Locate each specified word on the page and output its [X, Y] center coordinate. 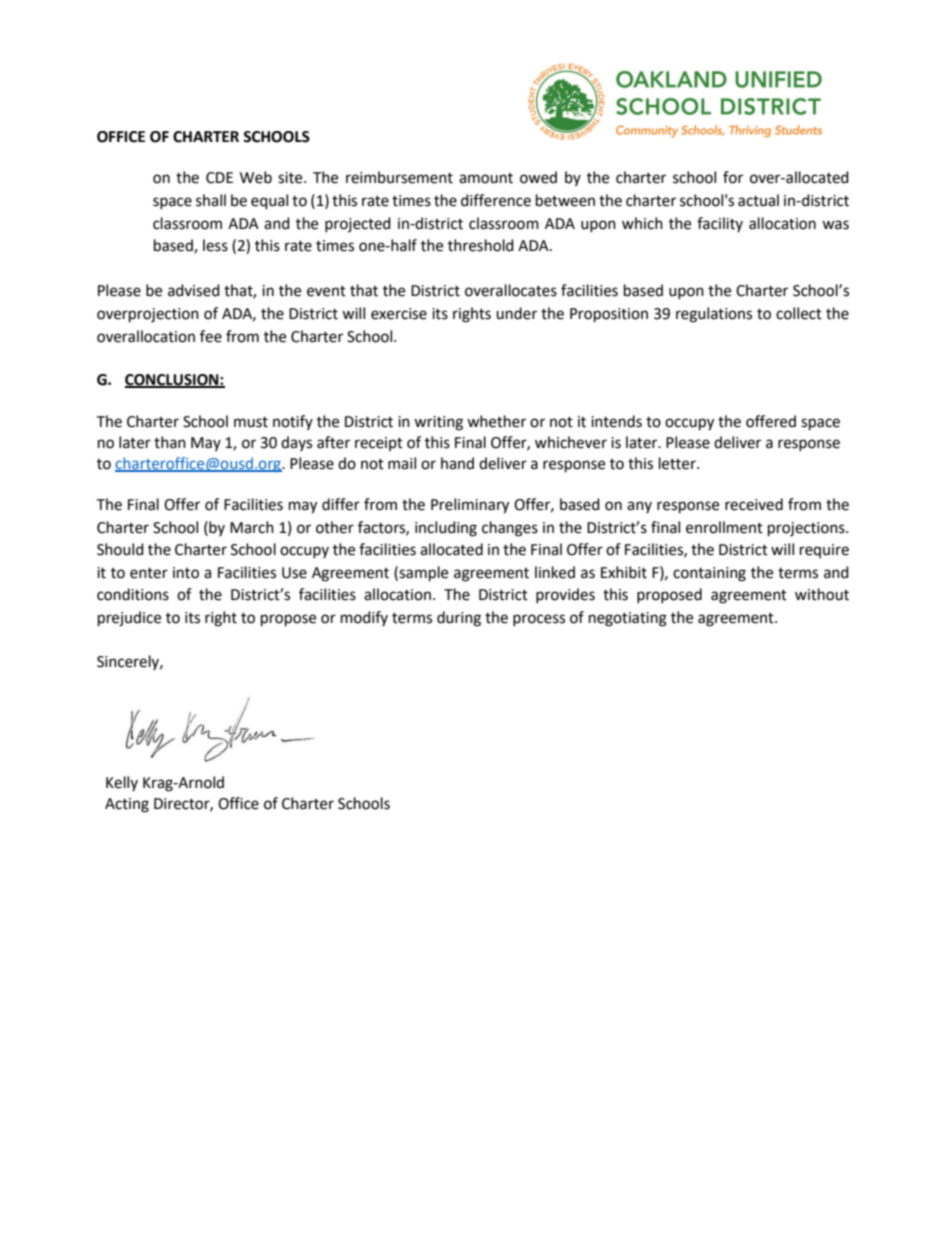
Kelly [122, 783]
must [251, 422]
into [186, 573]
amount [486, 178]
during [459, 619]
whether [496, 421]
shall [211, 200]
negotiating [628, 619]
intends [616, 421]
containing [709, 574]
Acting [127, 805]
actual [758, 200]
